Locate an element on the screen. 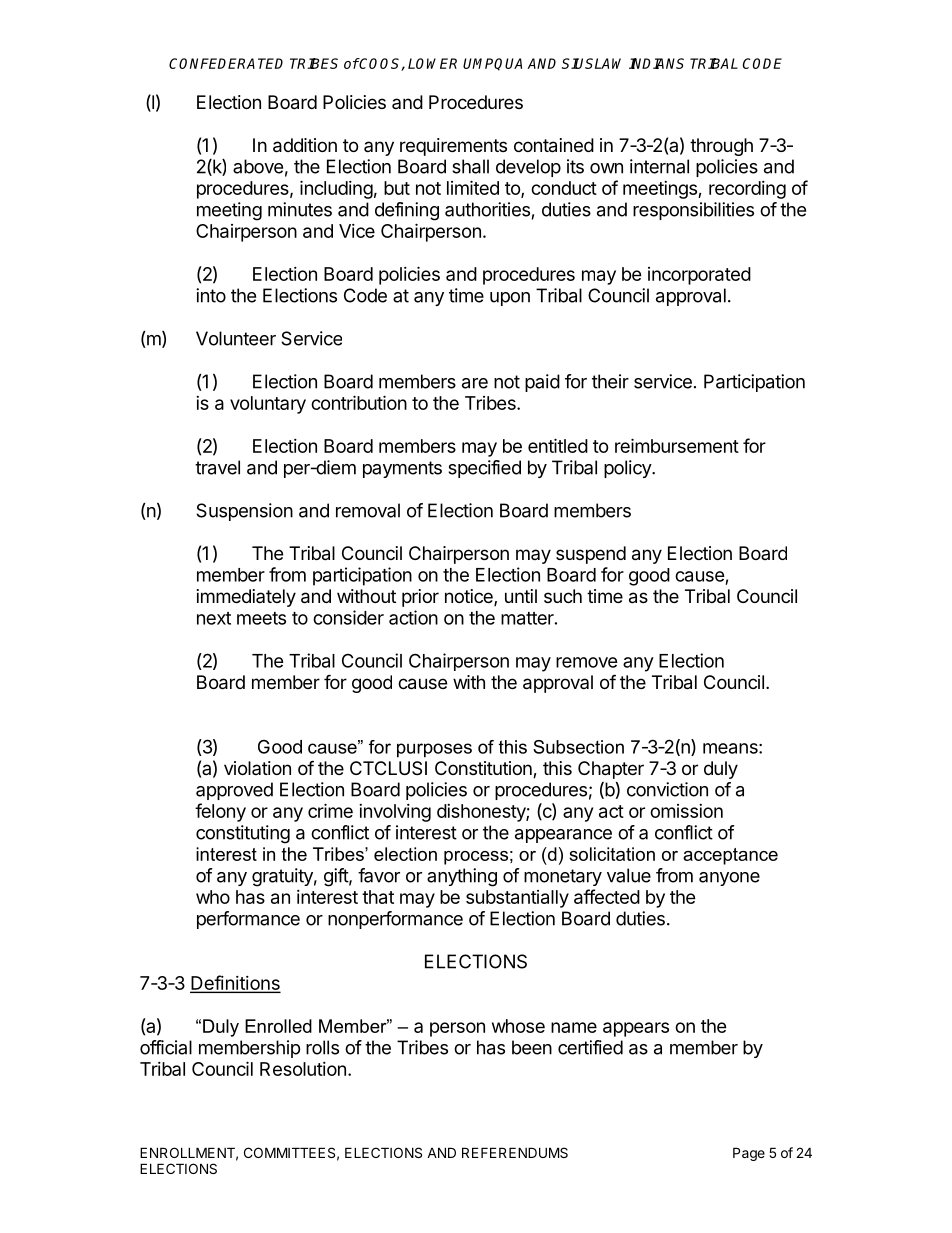 Image resolution: width=952 pixels, height=1233 pixels. their is located at coordinates (610, 381).
